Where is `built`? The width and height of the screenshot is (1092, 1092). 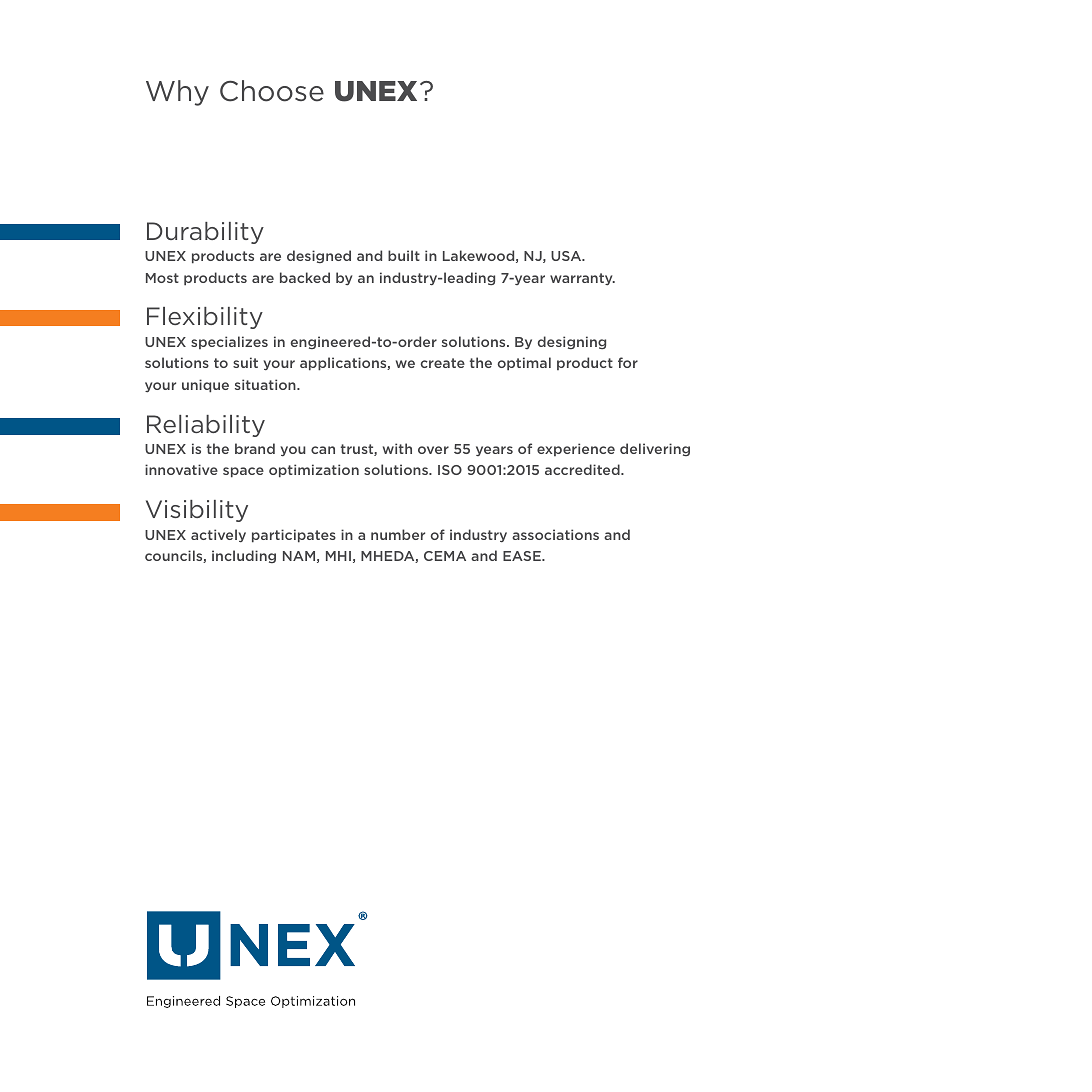 built is located at coordinates (404, 255).
